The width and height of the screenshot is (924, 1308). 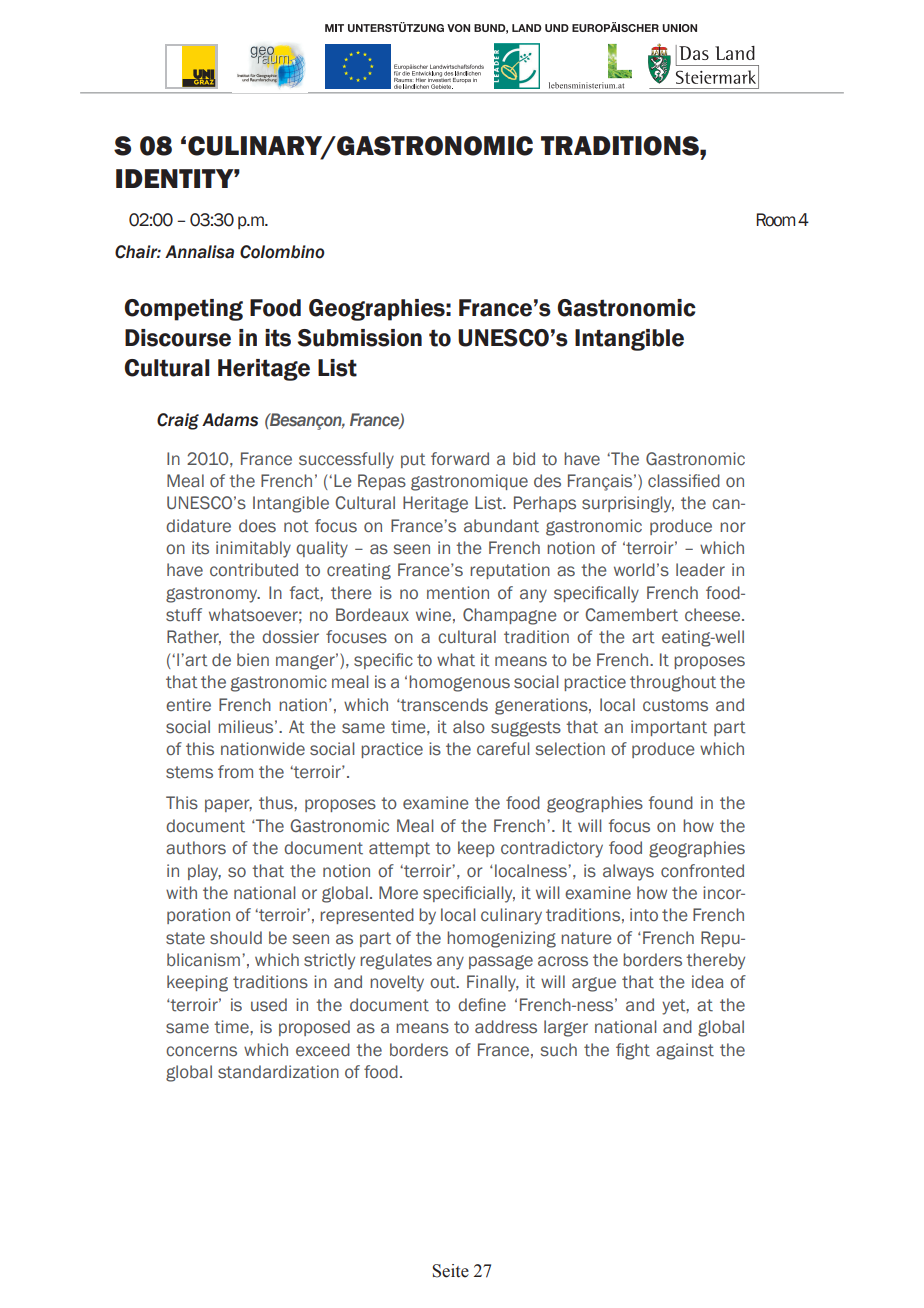 I want to click on Room, so click(x=776, y=220).
